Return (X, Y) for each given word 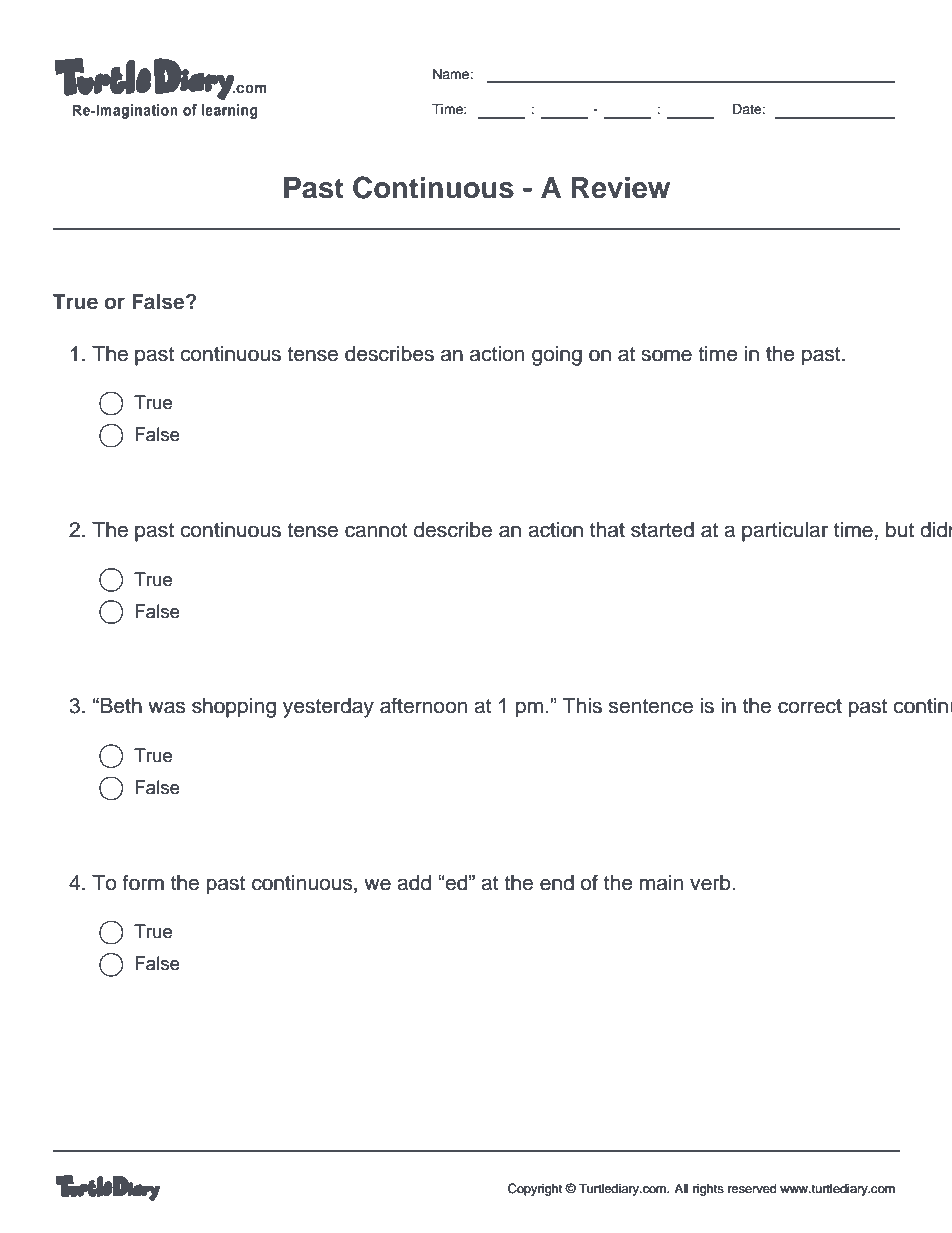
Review (621, 188)
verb (711, 883)
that (607, 530)
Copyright (535, 1189)
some (666, 355)
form (143, 882)
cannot (376, 530)
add (414, 883)
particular (785, 532)
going (557, 356)
